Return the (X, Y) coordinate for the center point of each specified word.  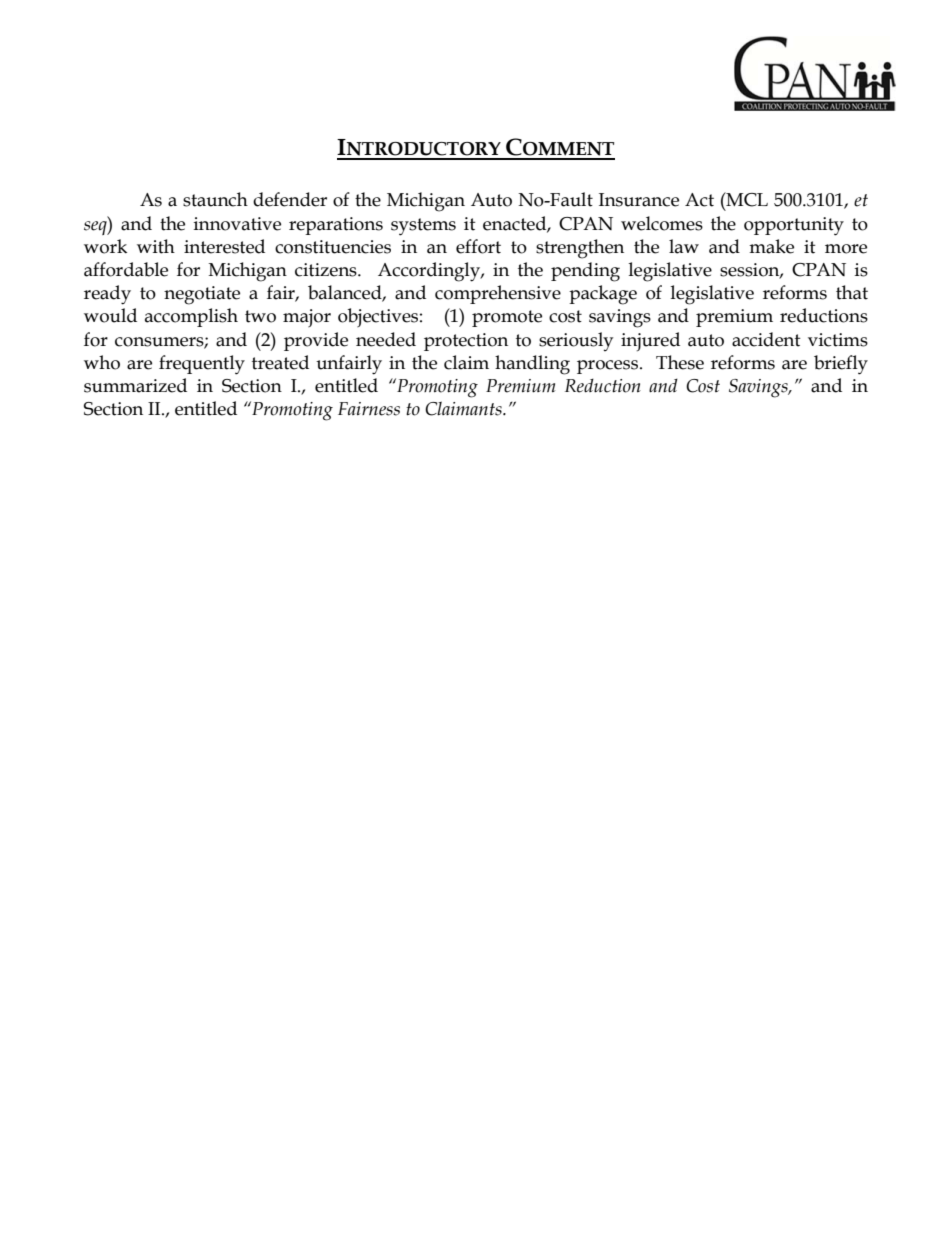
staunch (215, 199)
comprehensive (498, 294)
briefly (841, 365)
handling (532, 365)
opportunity (794, 226)
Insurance (639, 200)
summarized (135, 385)
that (852, 292)
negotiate (202, 295)
